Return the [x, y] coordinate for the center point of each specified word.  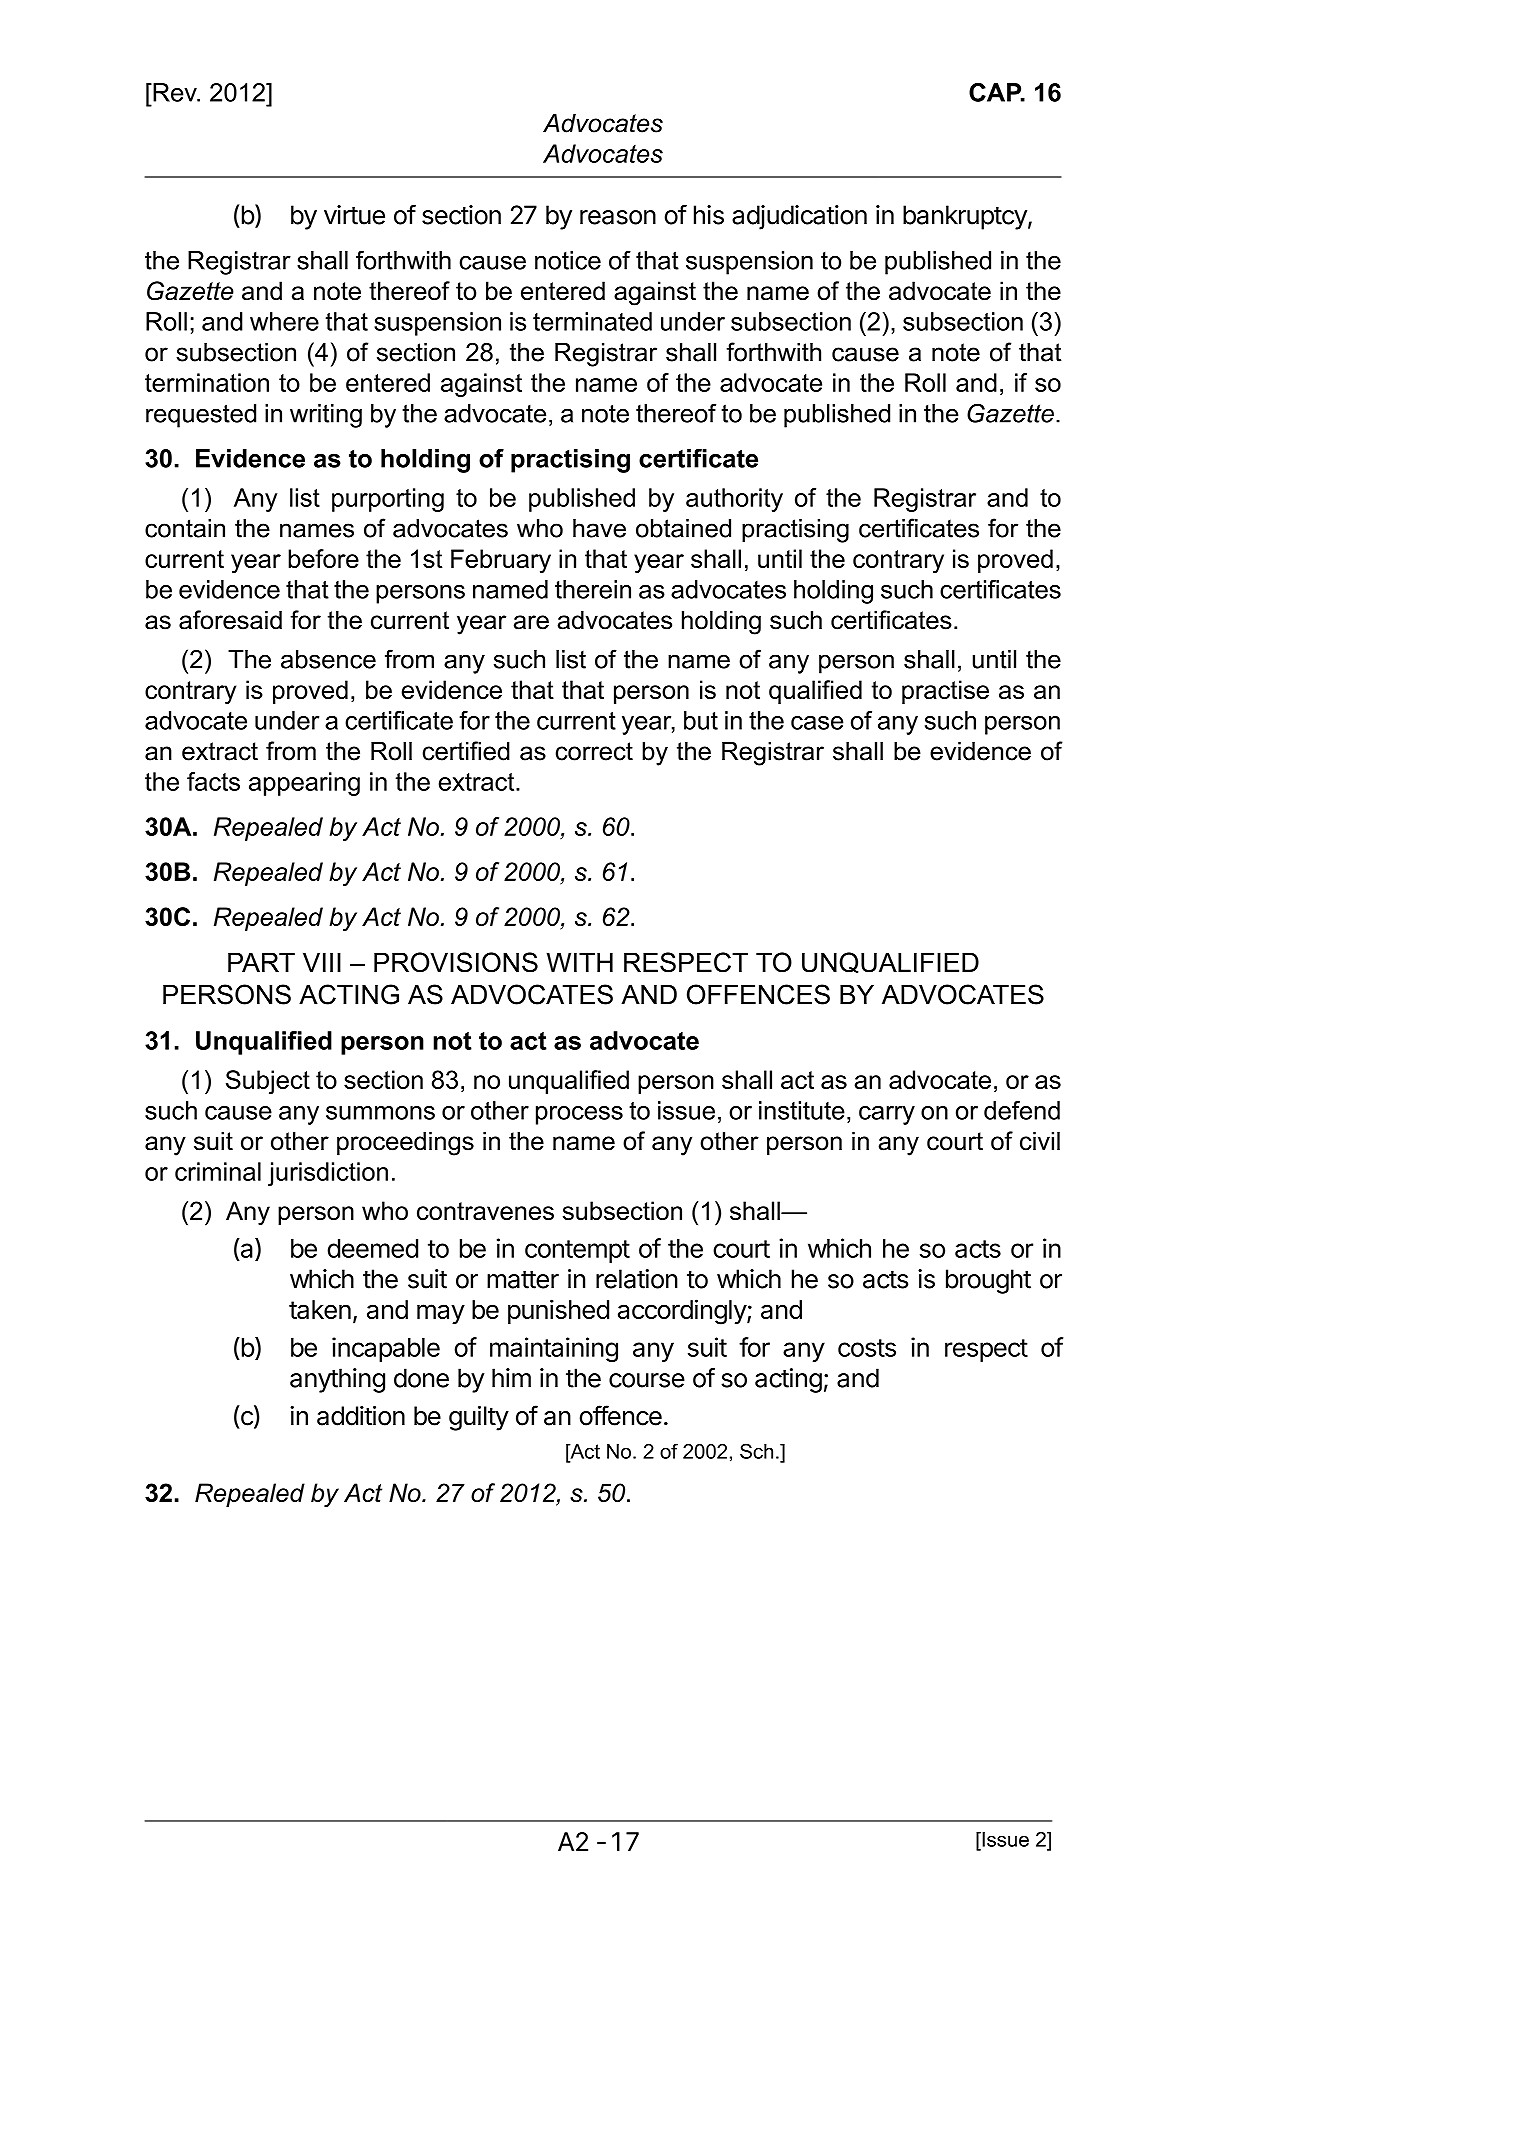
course [647, 1380]
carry [887, 1115]
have [599, 528]
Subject [268, 1082]
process [579, 1115]
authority [734, 500]
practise [945, 692]
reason [618, 217]
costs [867, 1348]
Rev [175, 92]
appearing [304, 784]
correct [594, 751]
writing [326, 416]
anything [337, 1380]
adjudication [799, 217]
